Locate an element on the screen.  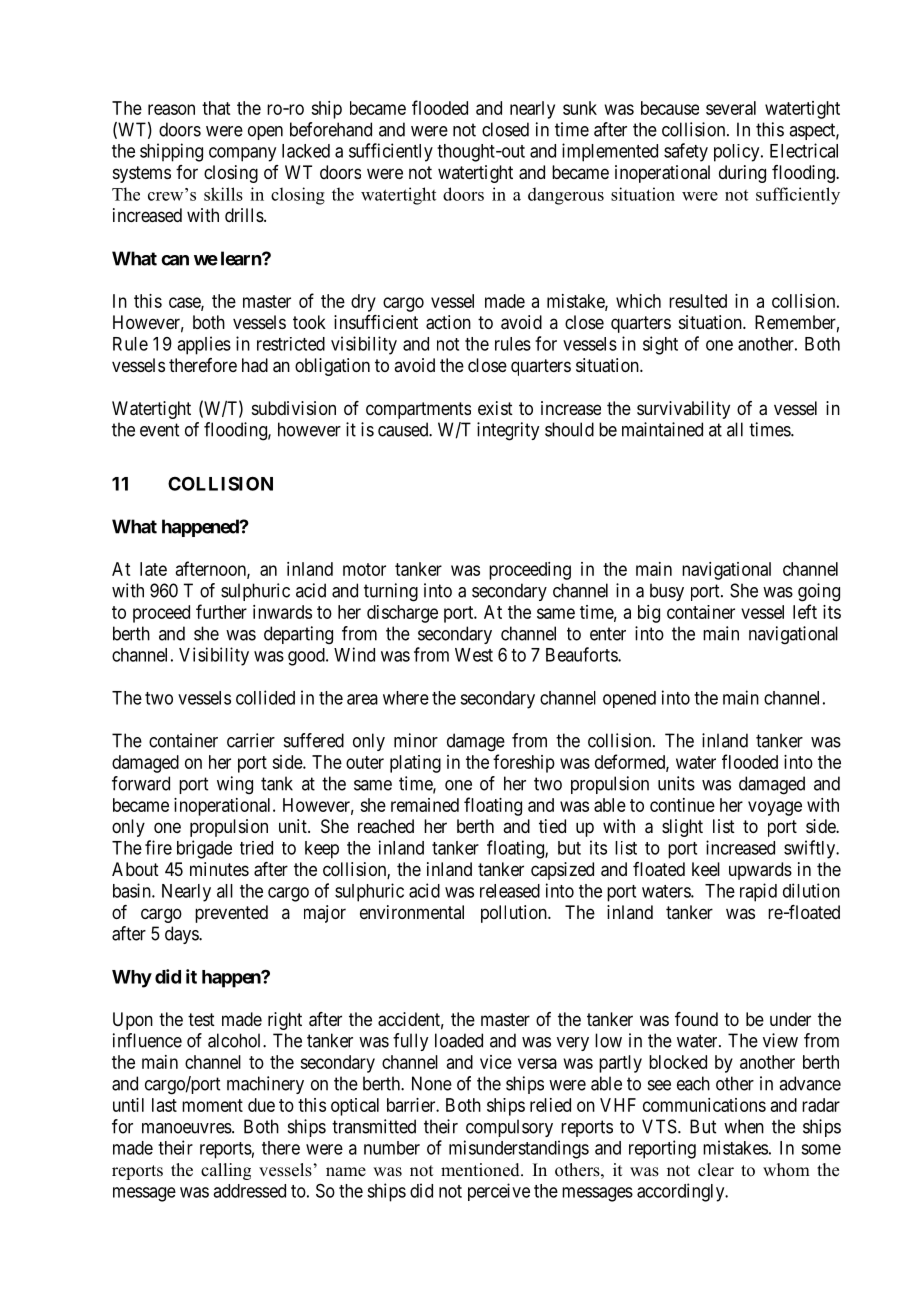
subdivision is located at coordinates (294, 408).
